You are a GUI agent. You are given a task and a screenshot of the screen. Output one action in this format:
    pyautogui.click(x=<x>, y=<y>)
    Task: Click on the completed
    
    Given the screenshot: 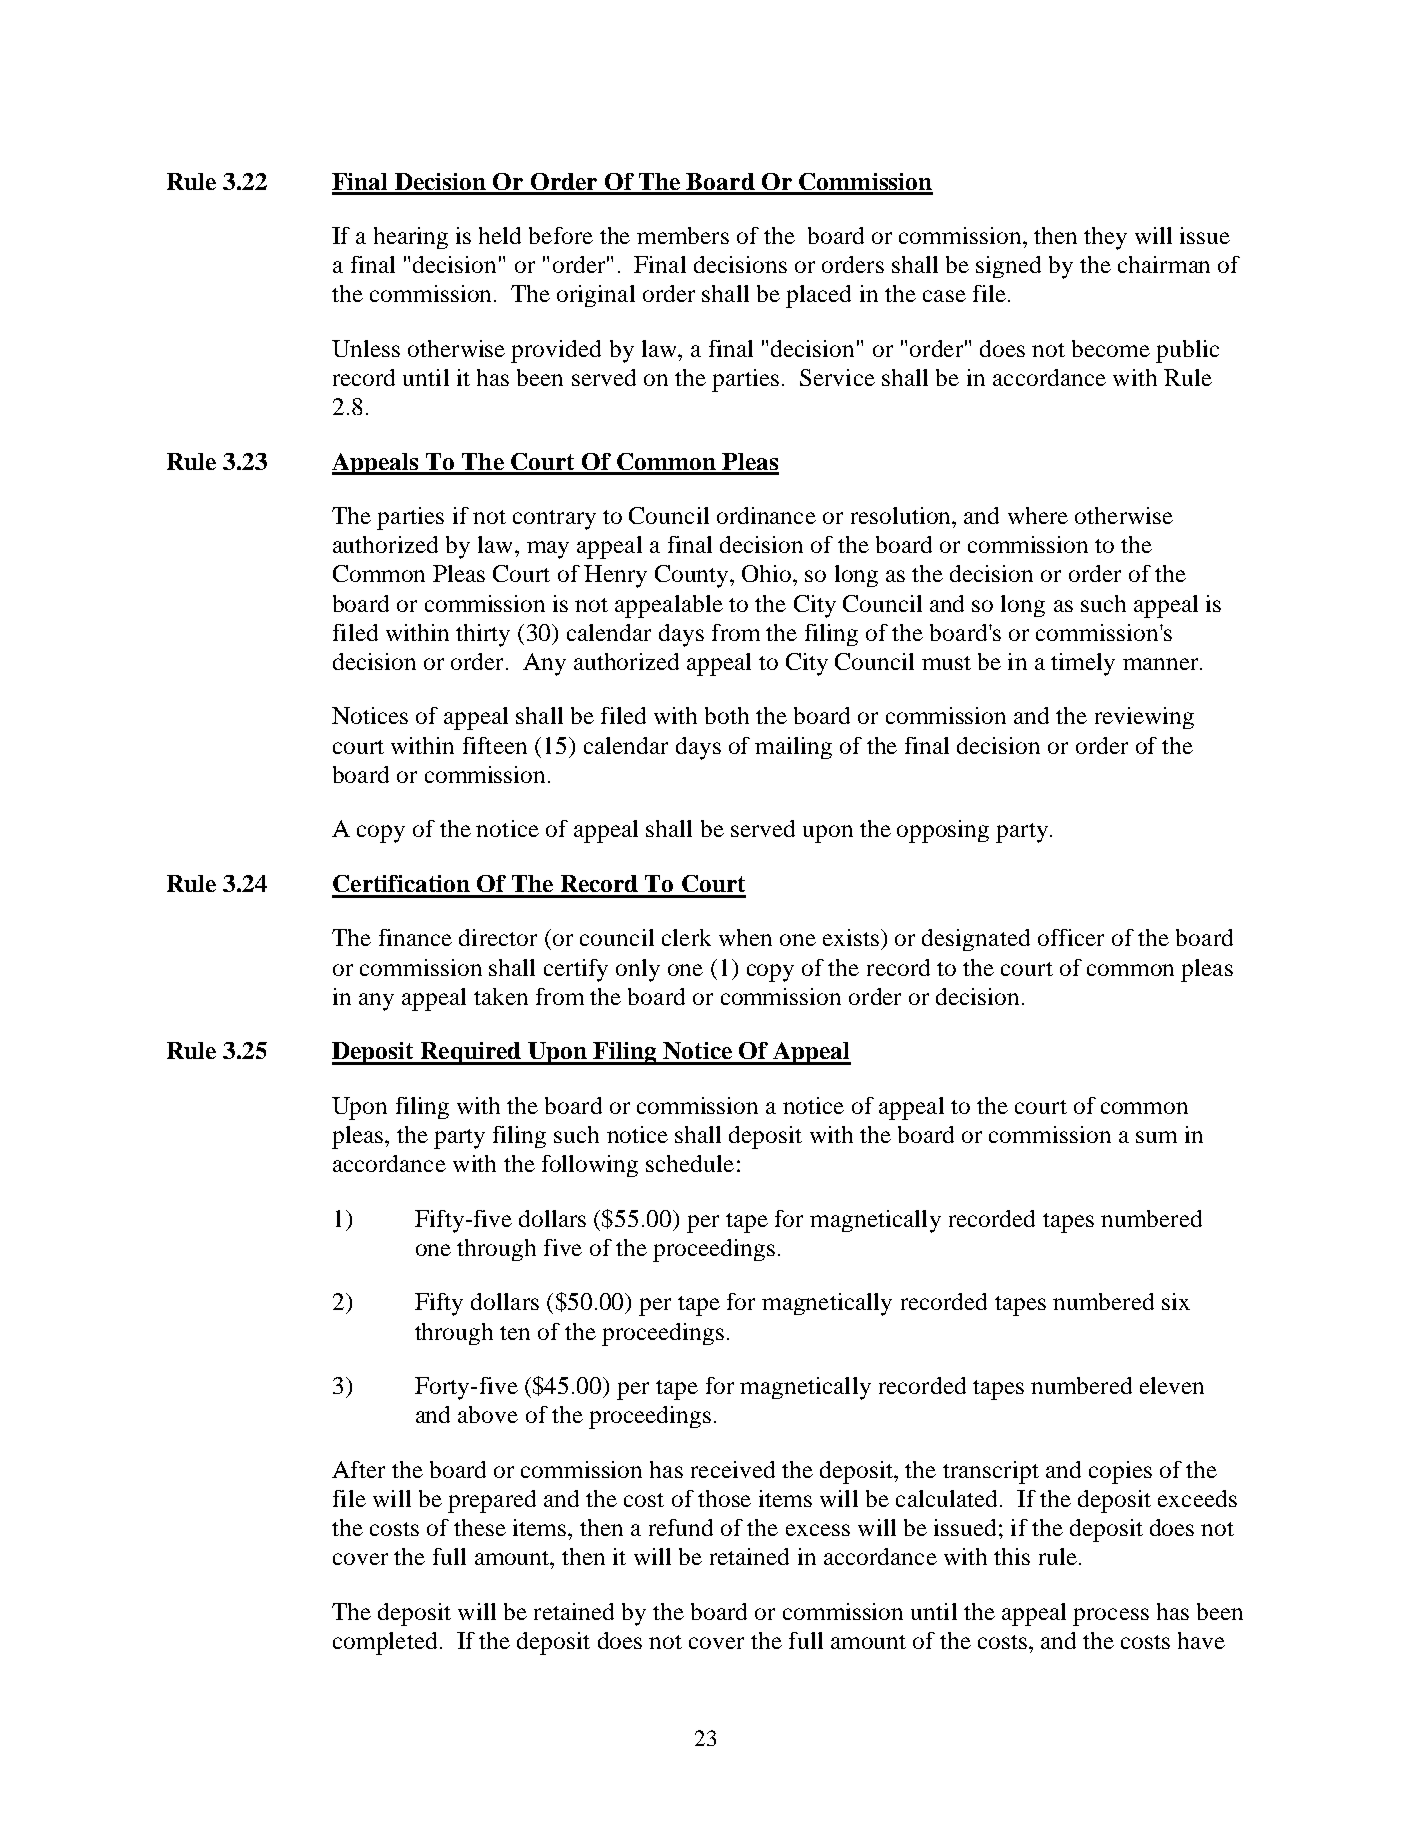 What is the action you would take?
    pyautogui.click(x=385, y=1643)
